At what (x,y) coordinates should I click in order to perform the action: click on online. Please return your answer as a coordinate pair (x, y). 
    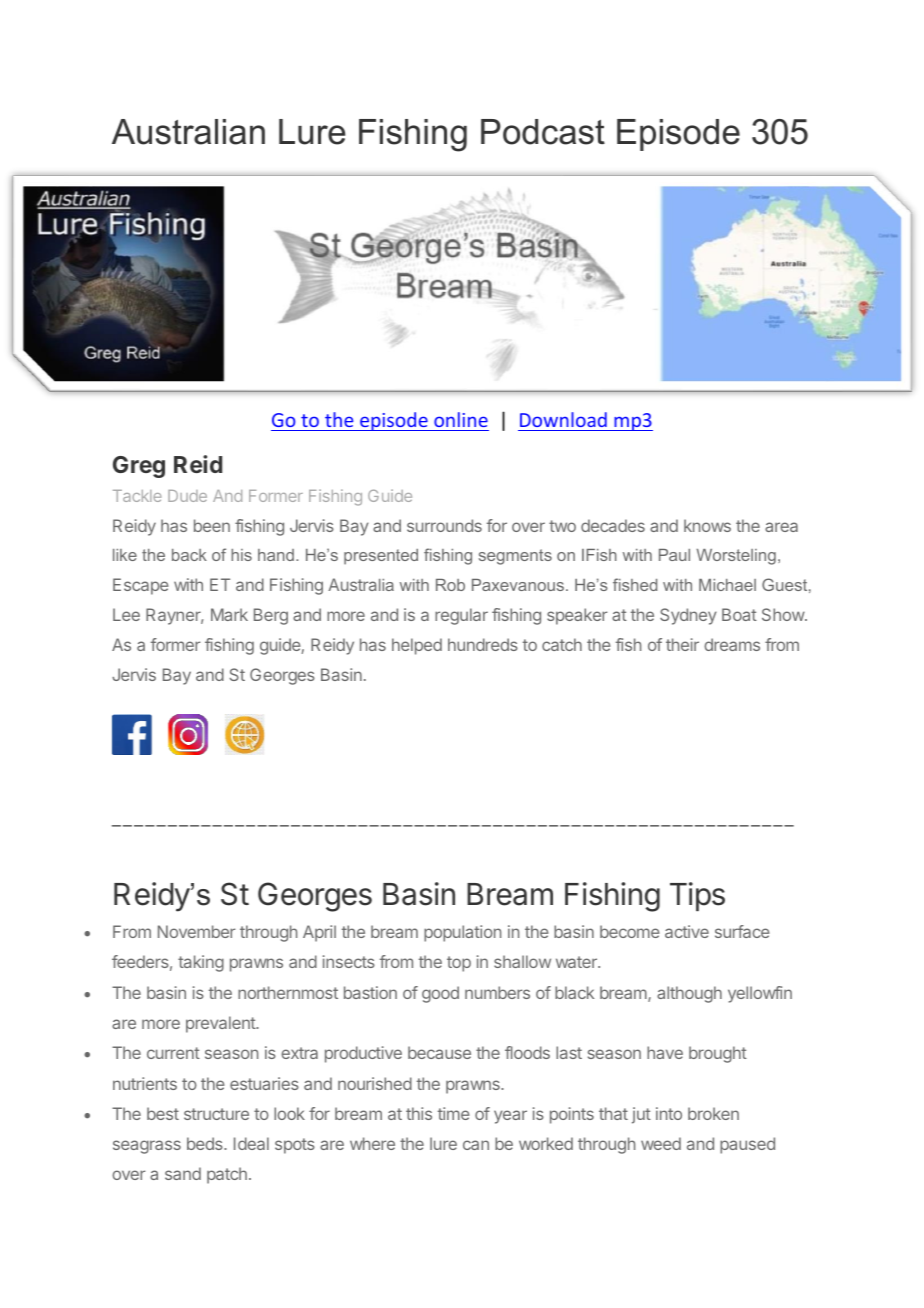
    Looking at the image, I should click on (461, 419).
